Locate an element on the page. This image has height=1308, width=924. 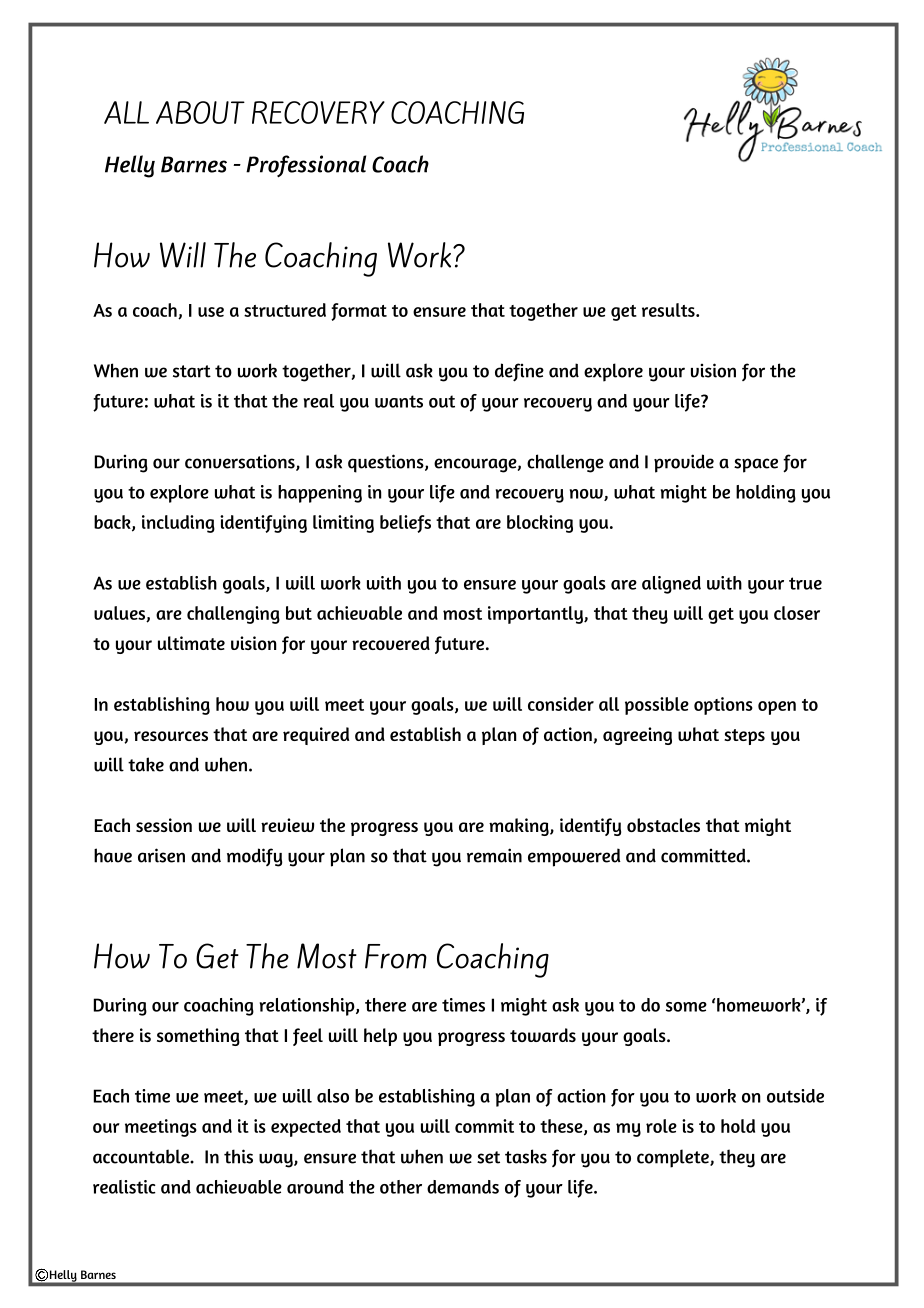
remain is located at coordinates (494, 855).
